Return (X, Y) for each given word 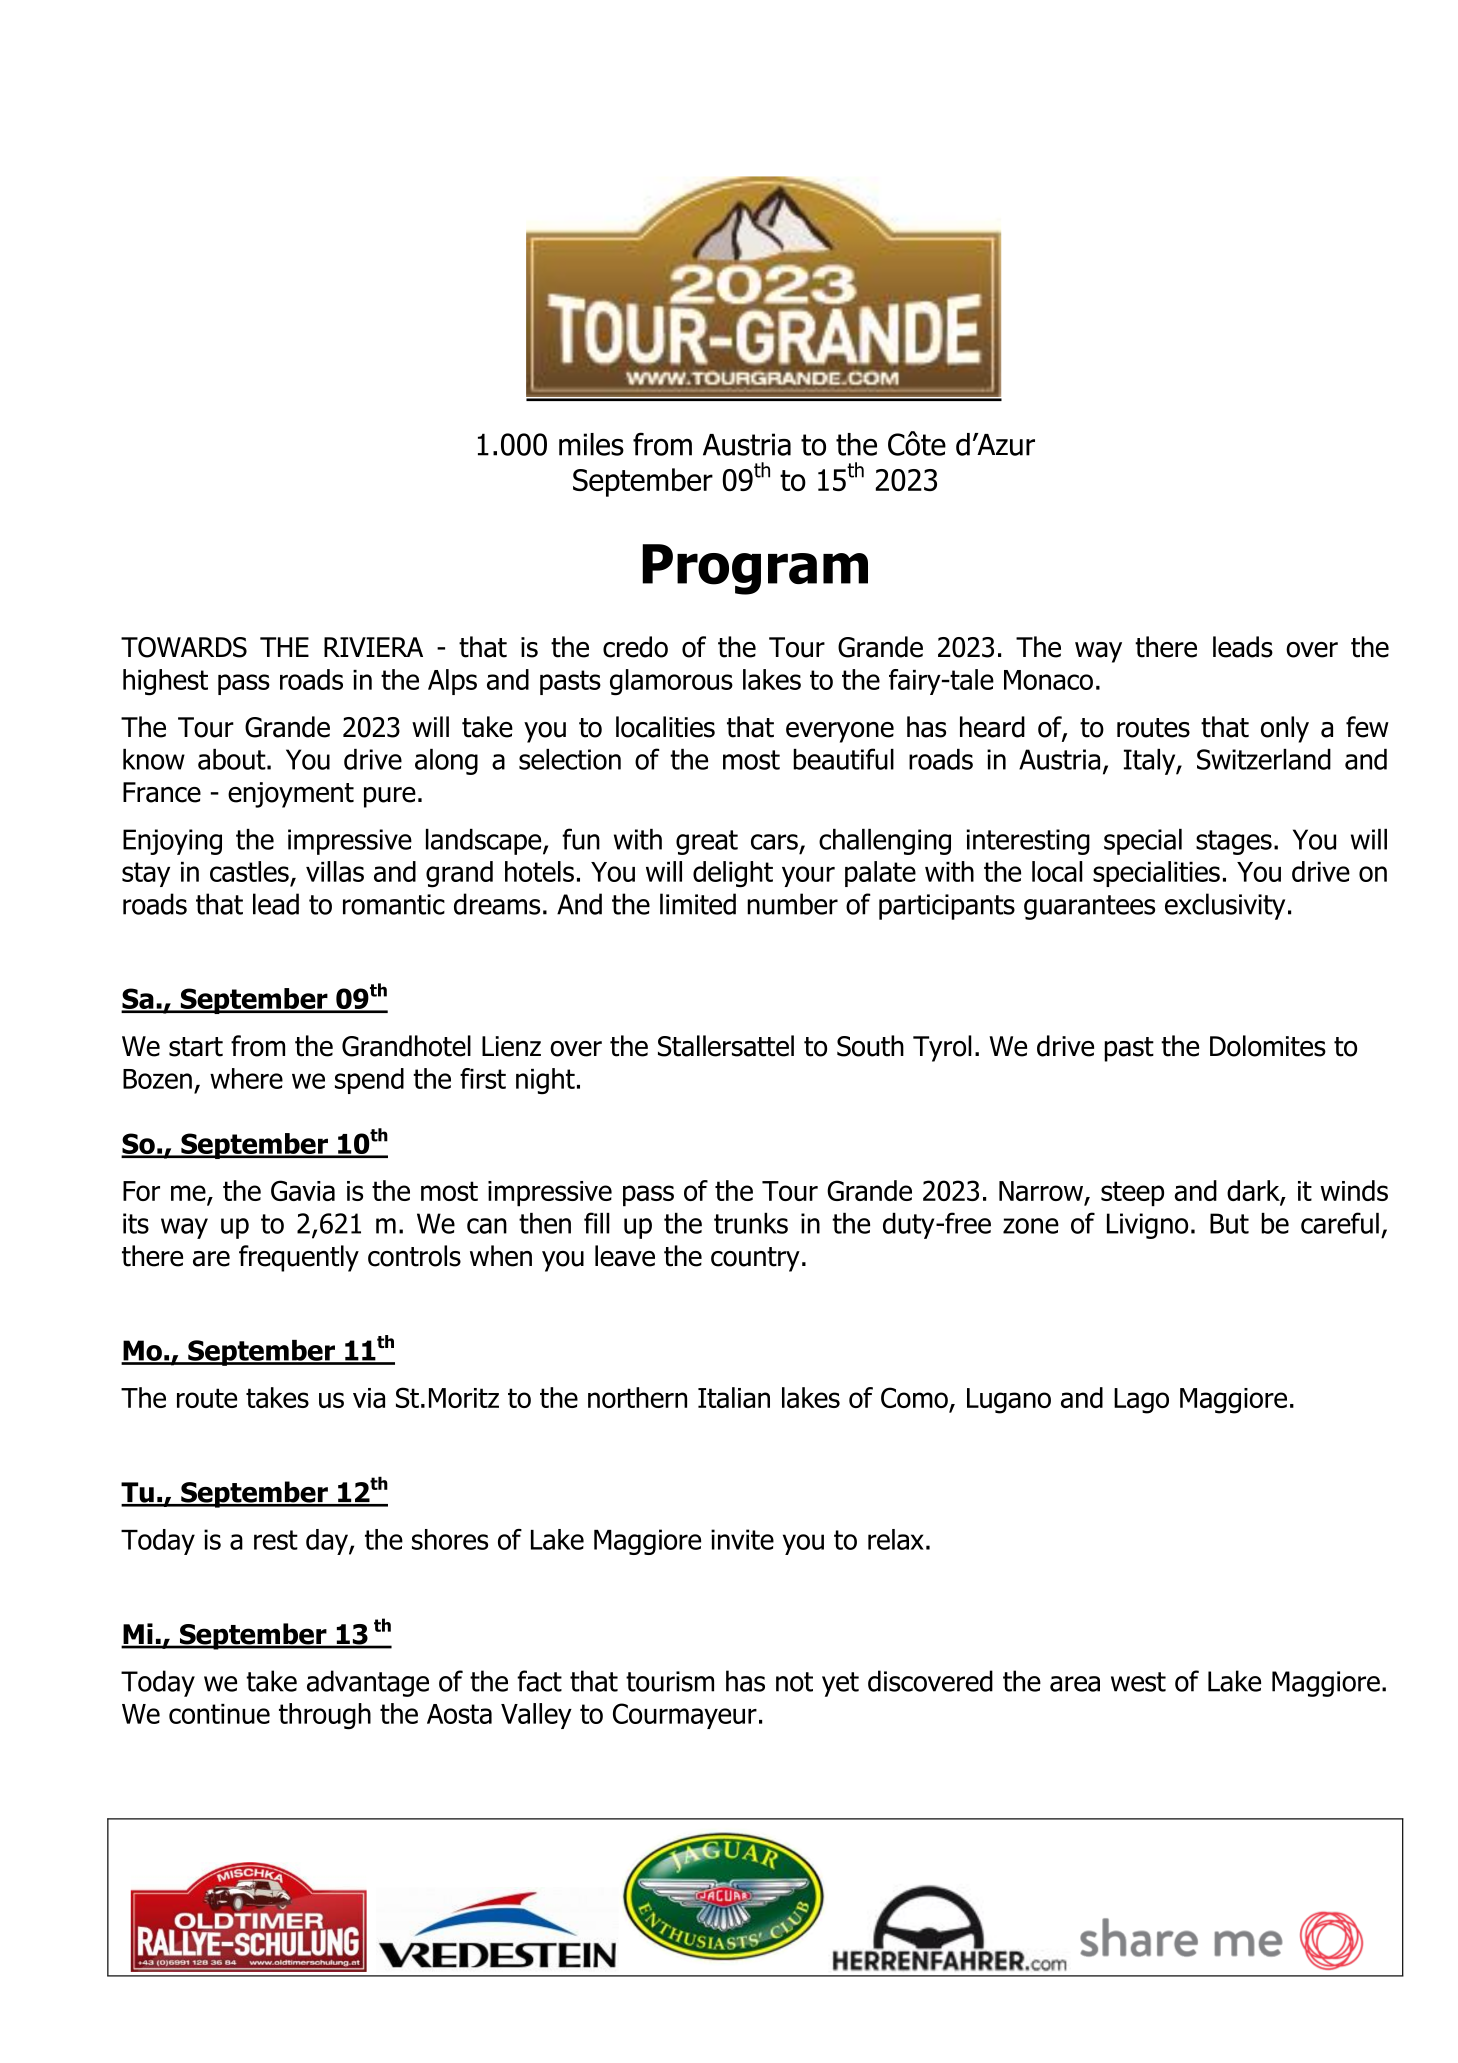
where (246, 1078)
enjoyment (291, 795)
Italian (734, 1397)
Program (755, 569)
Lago (1141, 1401)
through (325, 1716)
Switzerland (1264, 759)
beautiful (843, 759)
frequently (299, 1258)
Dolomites (1268, 1046)
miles (591, 444)
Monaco (1048, 680)
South (870, 1046)
